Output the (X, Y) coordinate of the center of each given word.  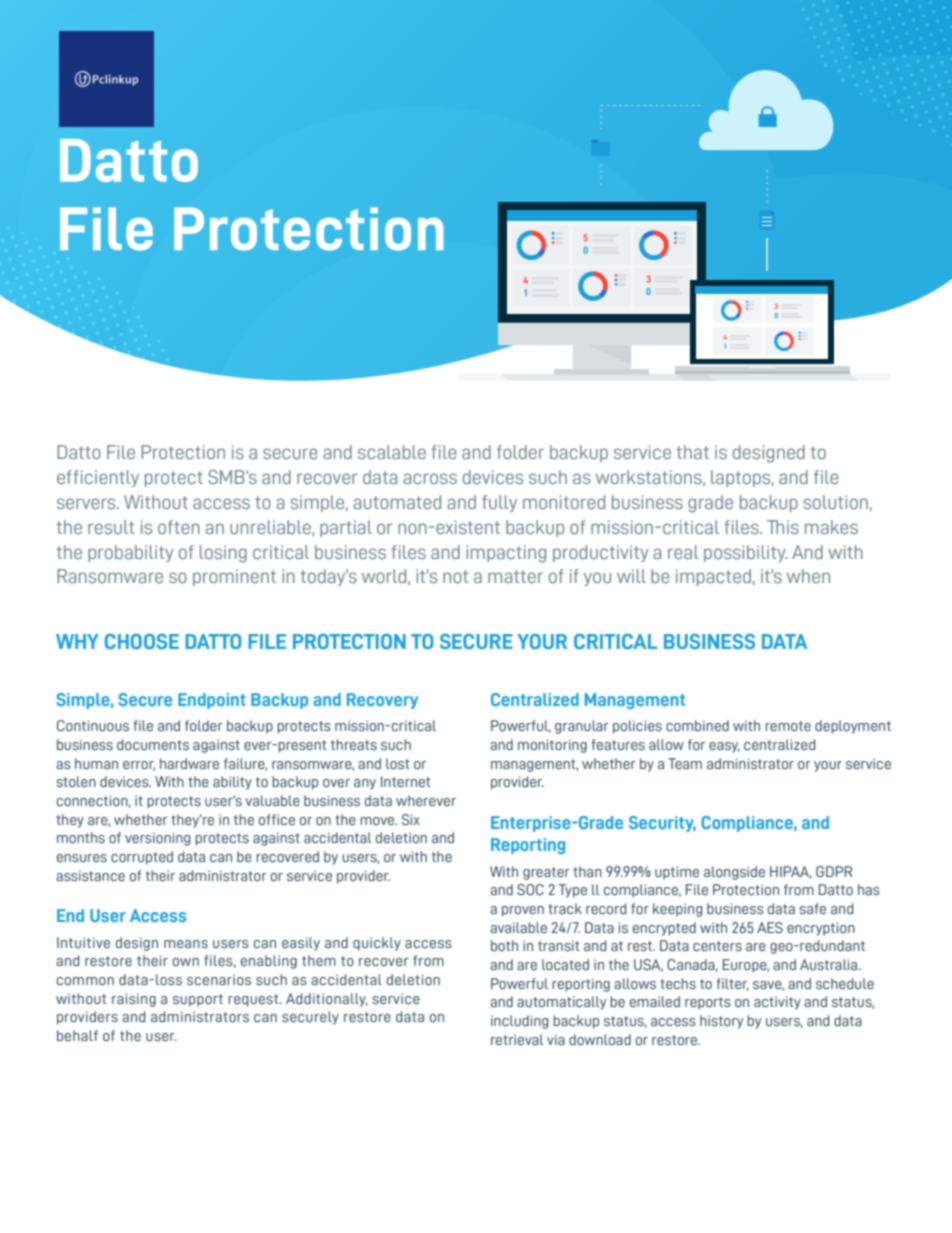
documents (153, 745)
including (519, 1022)
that (693, 452)
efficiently (98, 478)
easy (724, 747)
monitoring (552, 746)
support (198, 1000)
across (430, 478)
